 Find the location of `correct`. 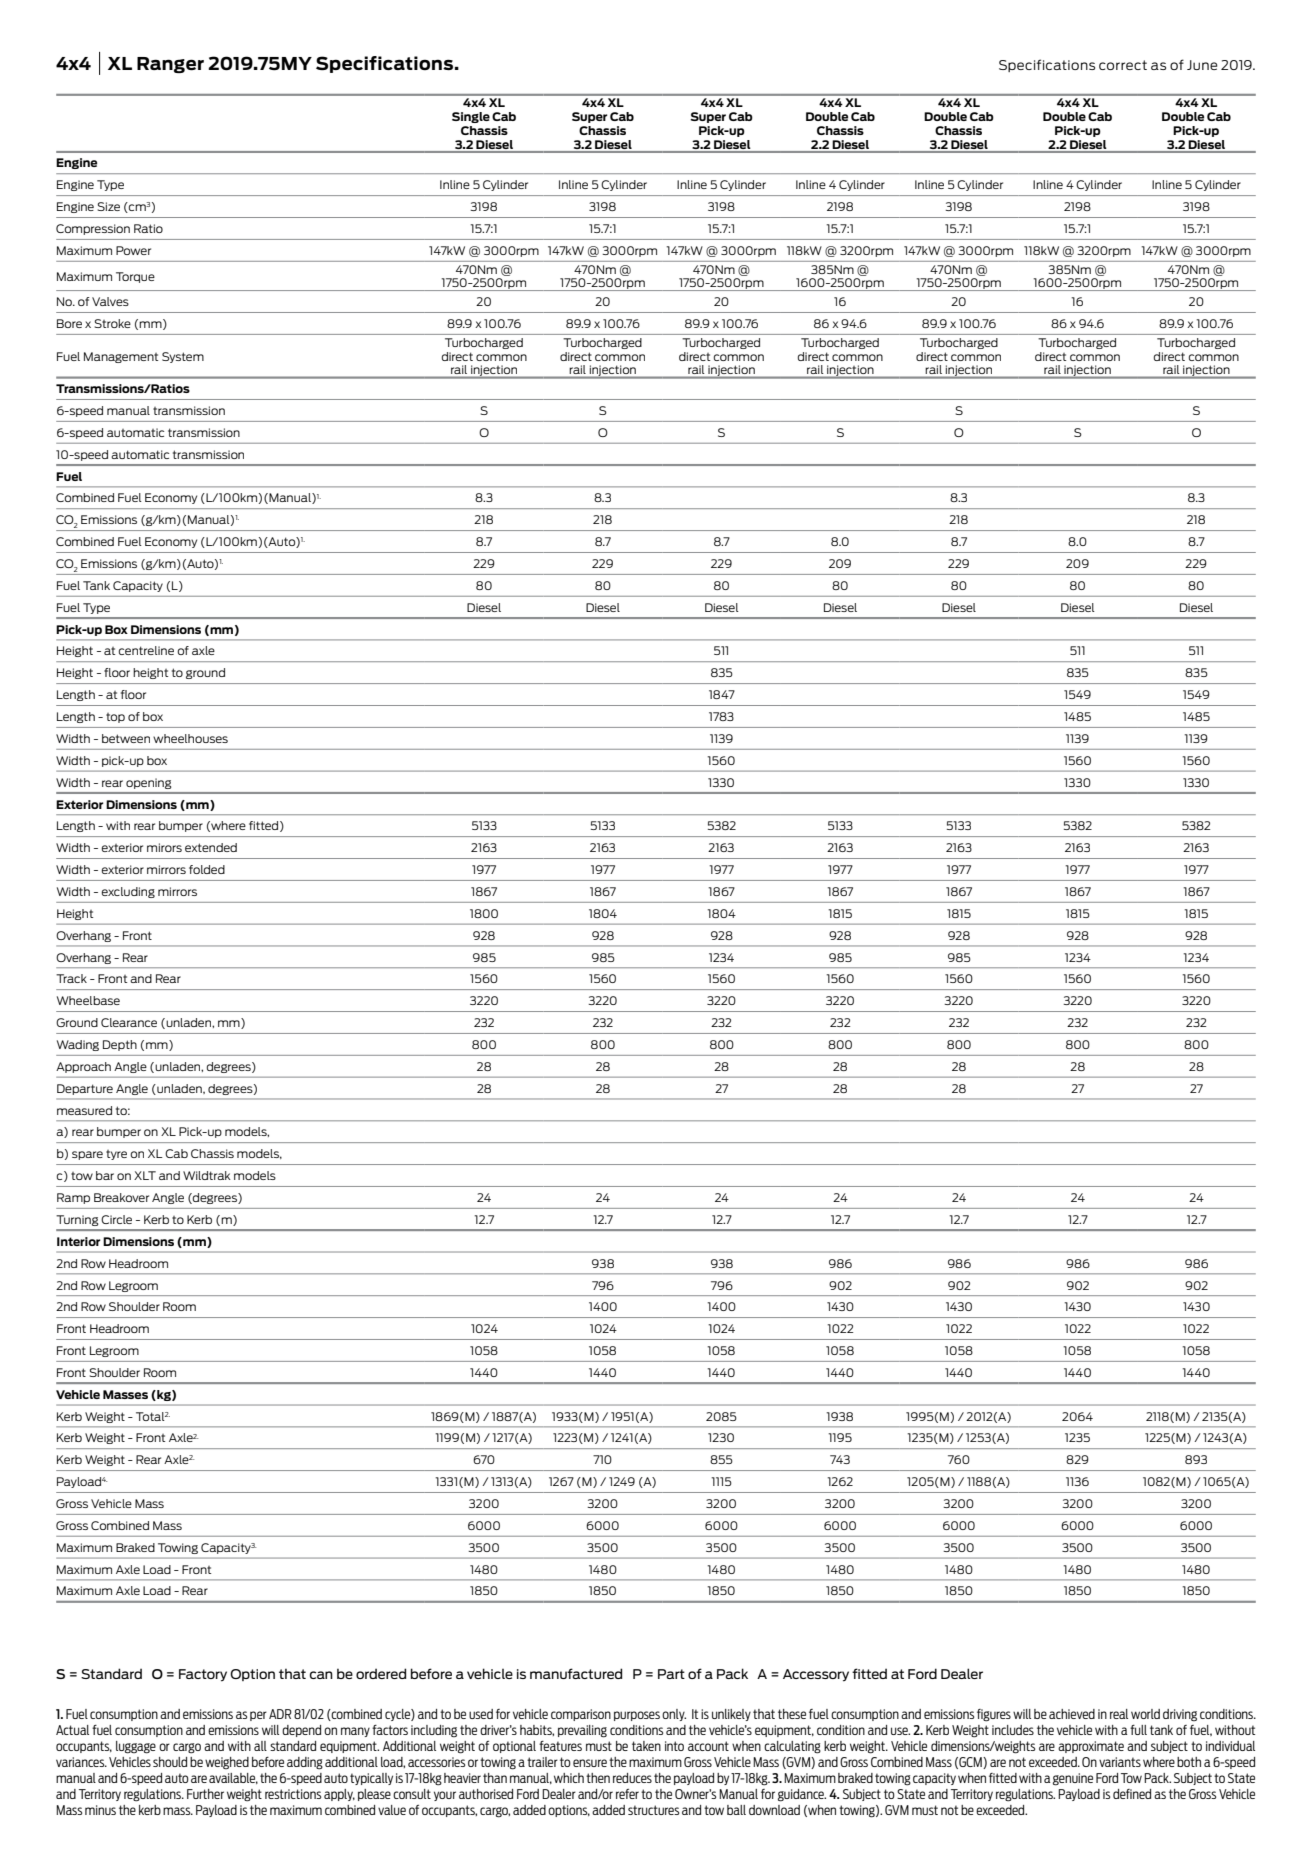

correct is located at coordinates (1123, 65).
